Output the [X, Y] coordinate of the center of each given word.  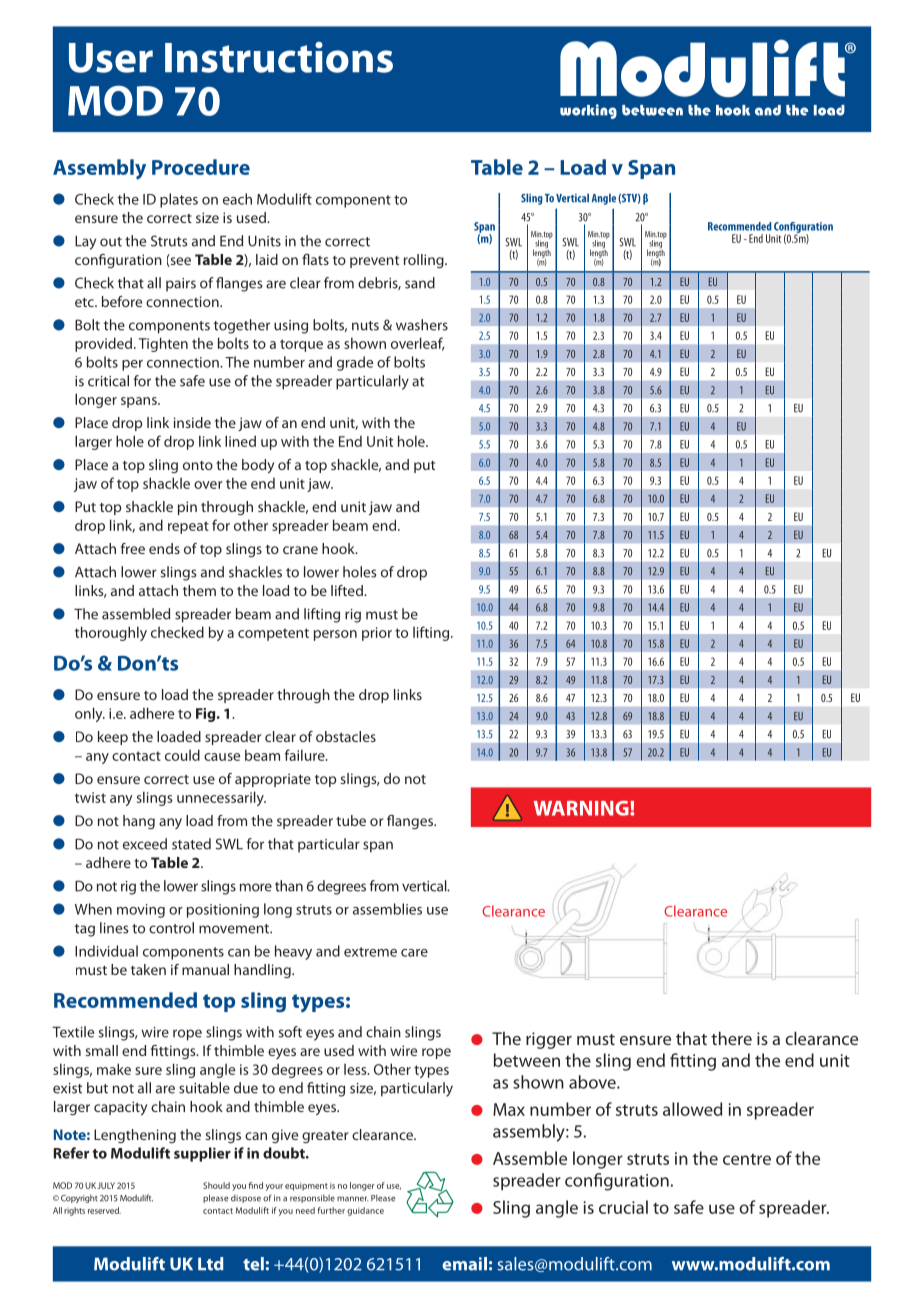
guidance [365, 1211]
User [111, 58]
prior [377, 634]
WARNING [582, 808]
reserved [104, 1210]
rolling [425, 261]
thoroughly [111, 633]
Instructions [279, 57]
